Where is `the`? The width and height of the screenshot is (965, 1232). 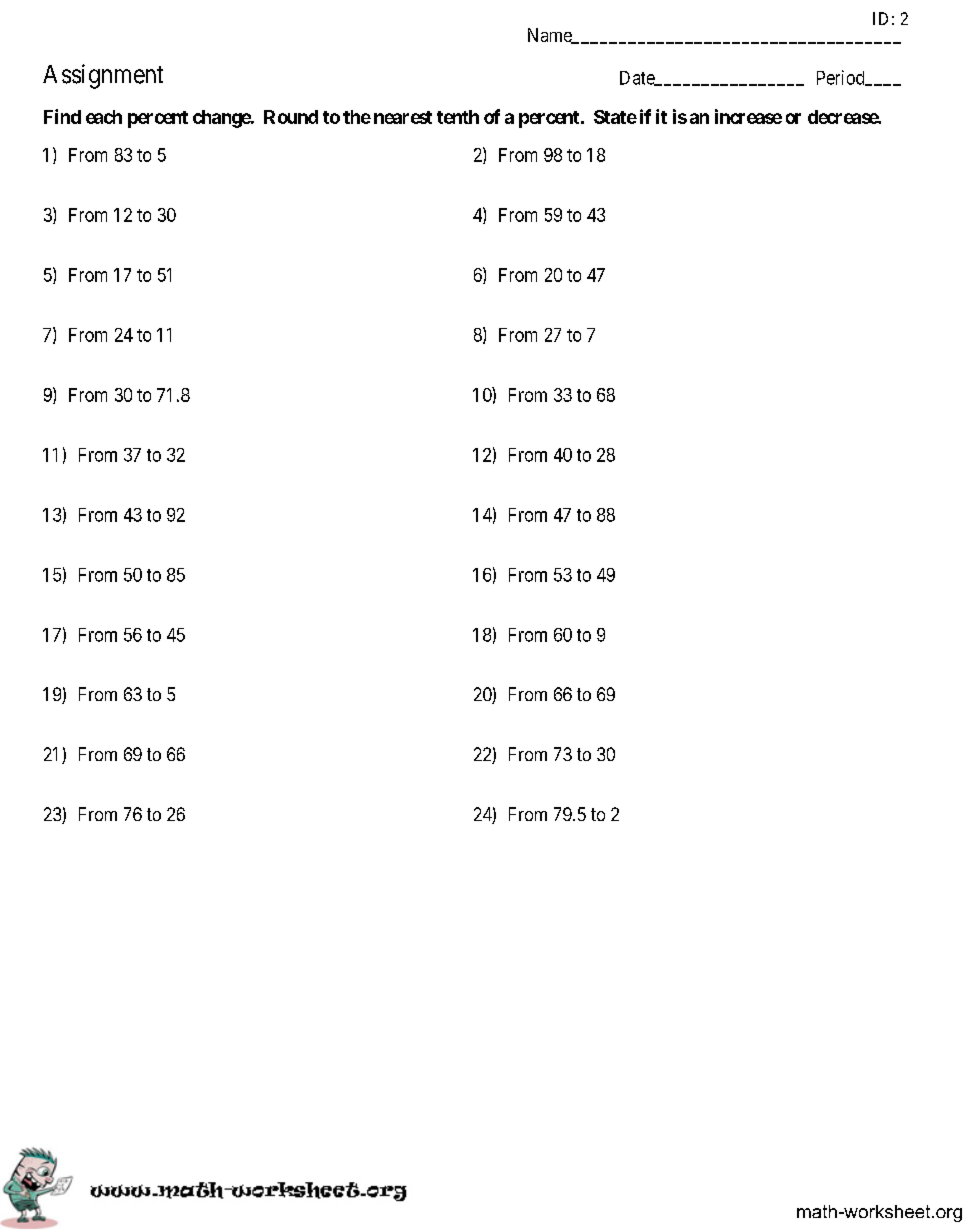 the is located at coordinates (357, 117).
